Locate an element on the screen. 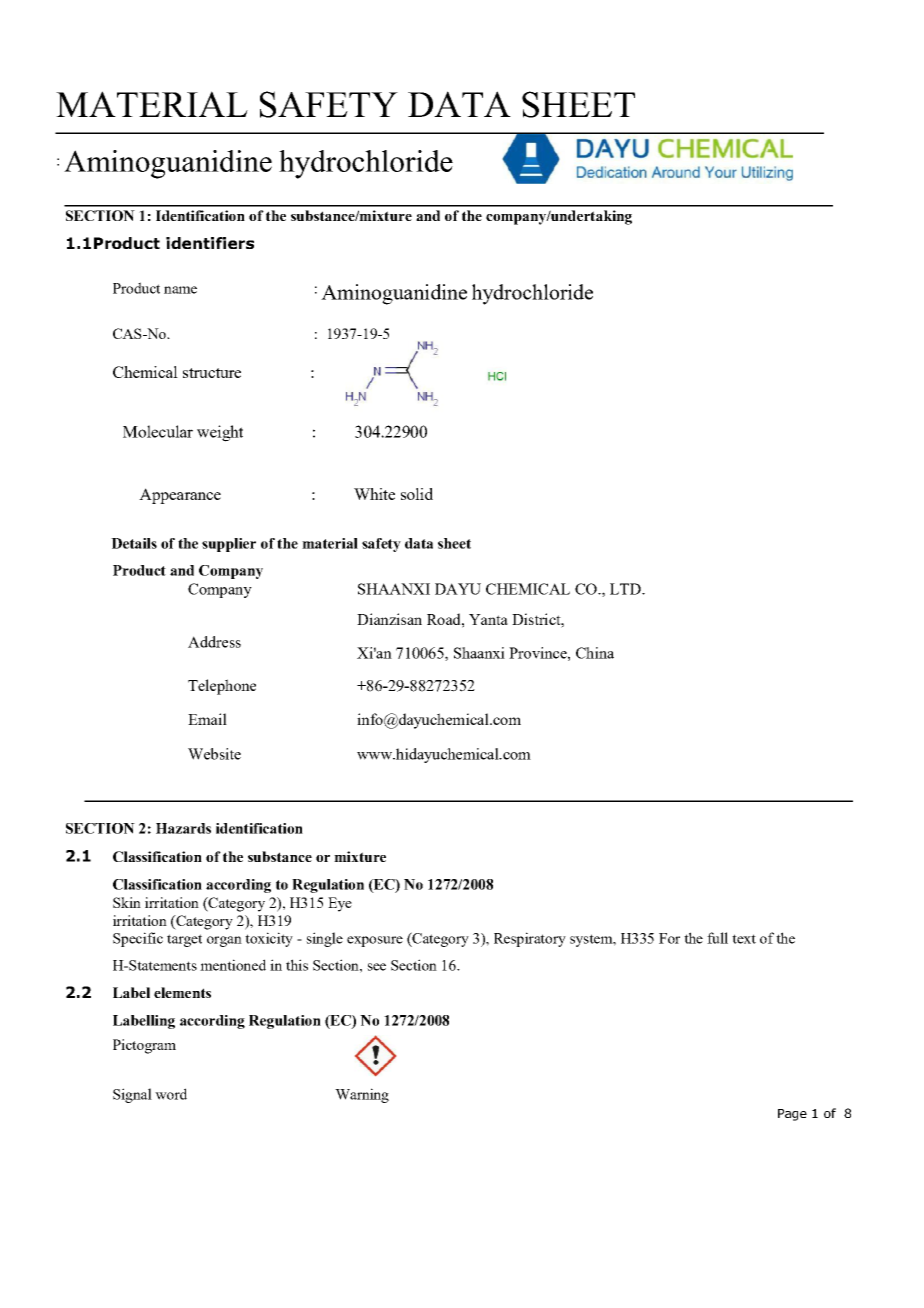 The height and width of the screenshot is (1308, 924). identifiers is located at coordinates (210, 243).
